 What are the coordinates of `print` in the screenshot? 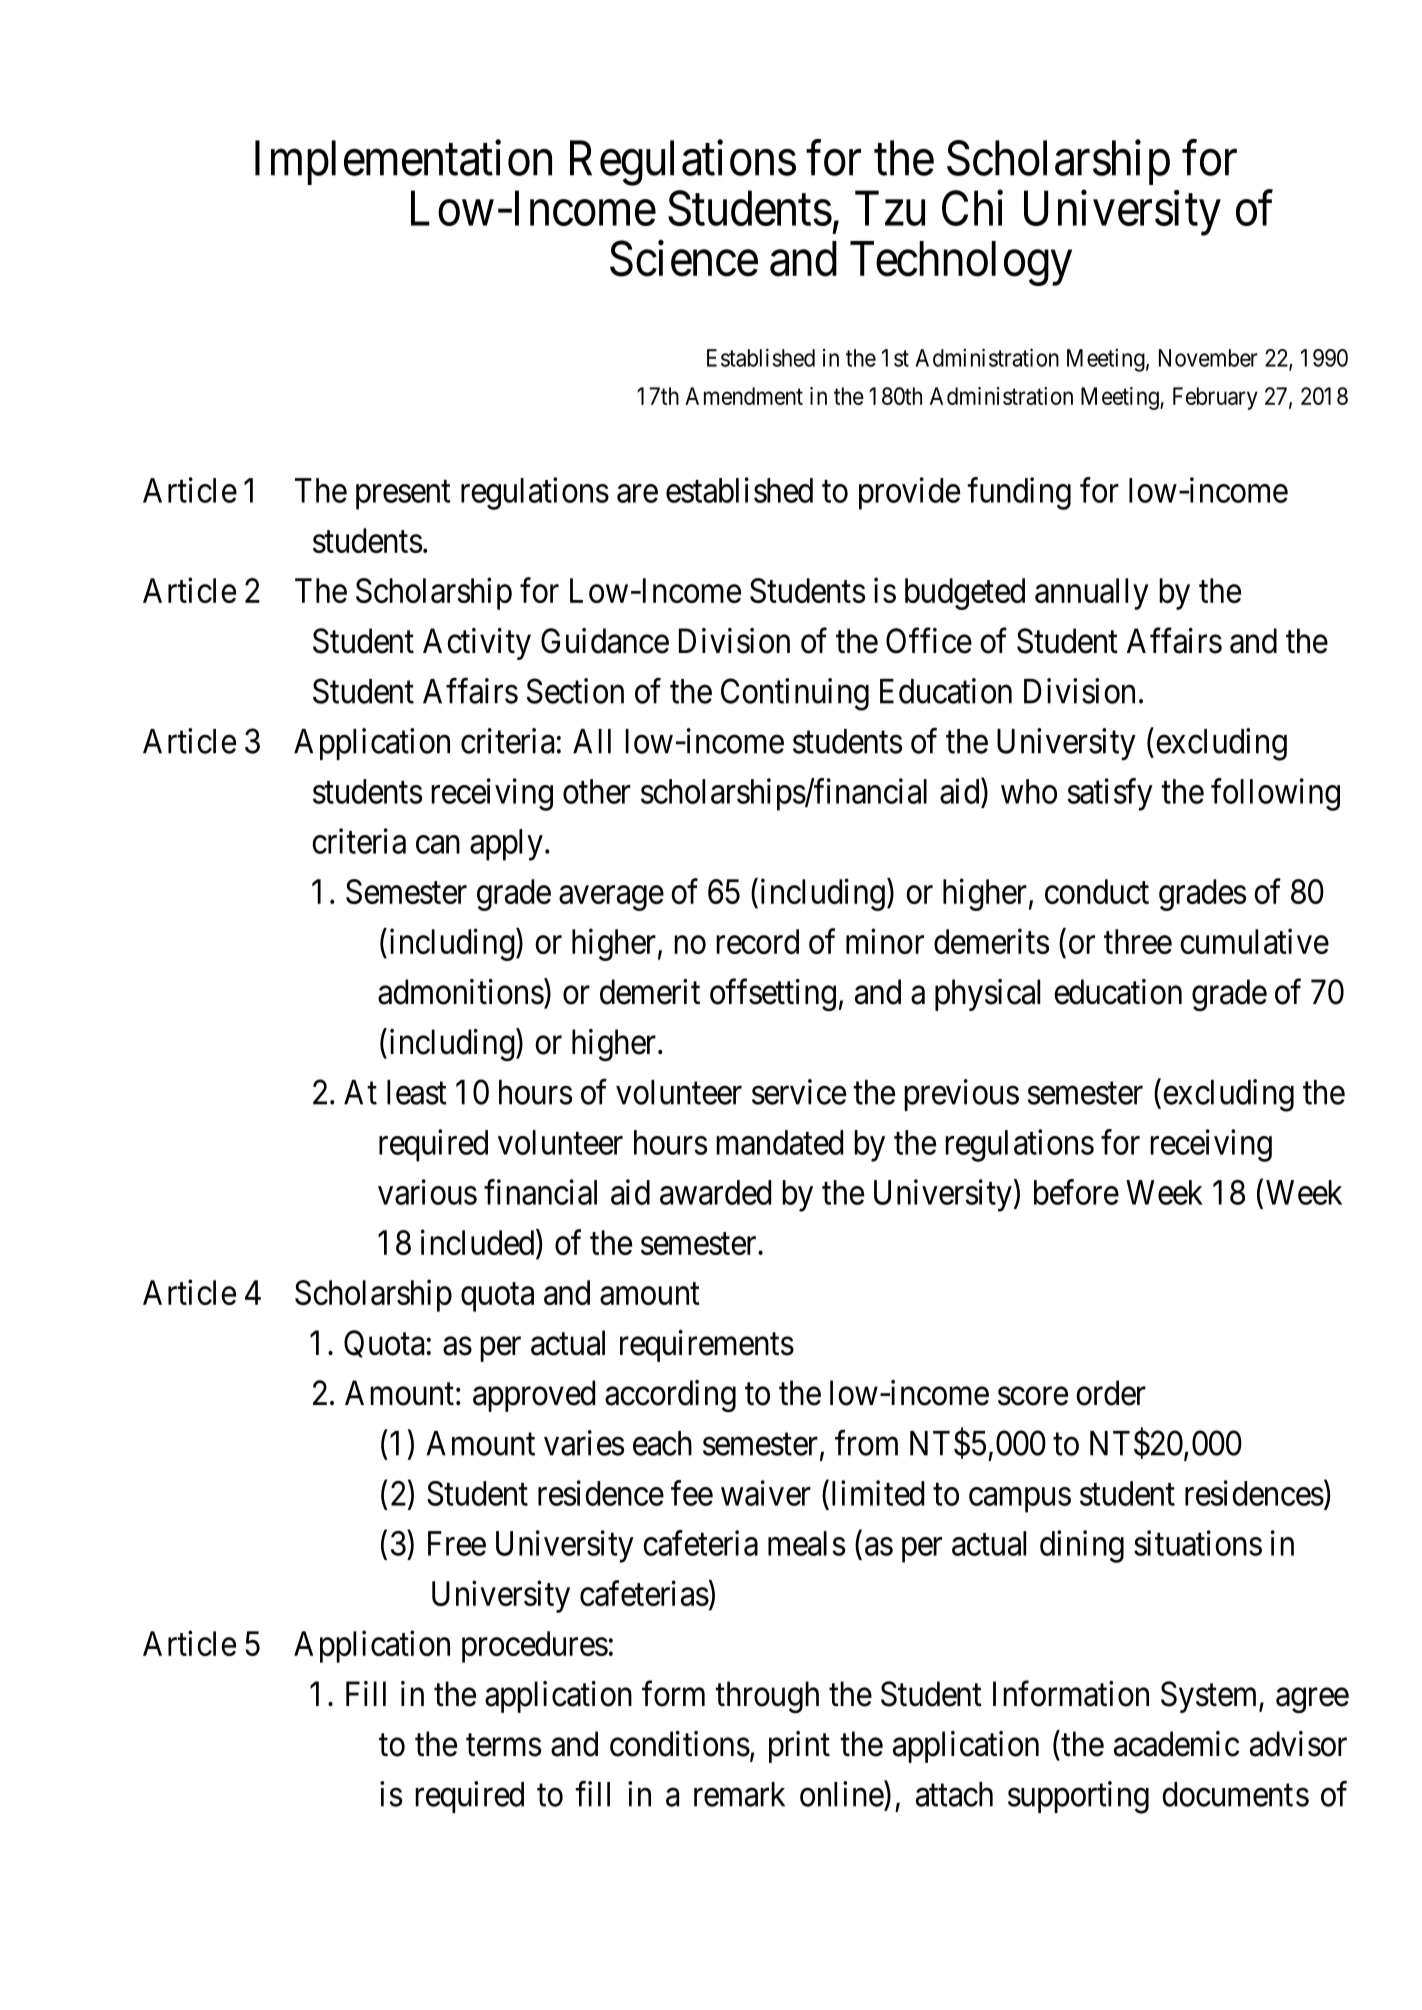 It's located at (799, 1747).
